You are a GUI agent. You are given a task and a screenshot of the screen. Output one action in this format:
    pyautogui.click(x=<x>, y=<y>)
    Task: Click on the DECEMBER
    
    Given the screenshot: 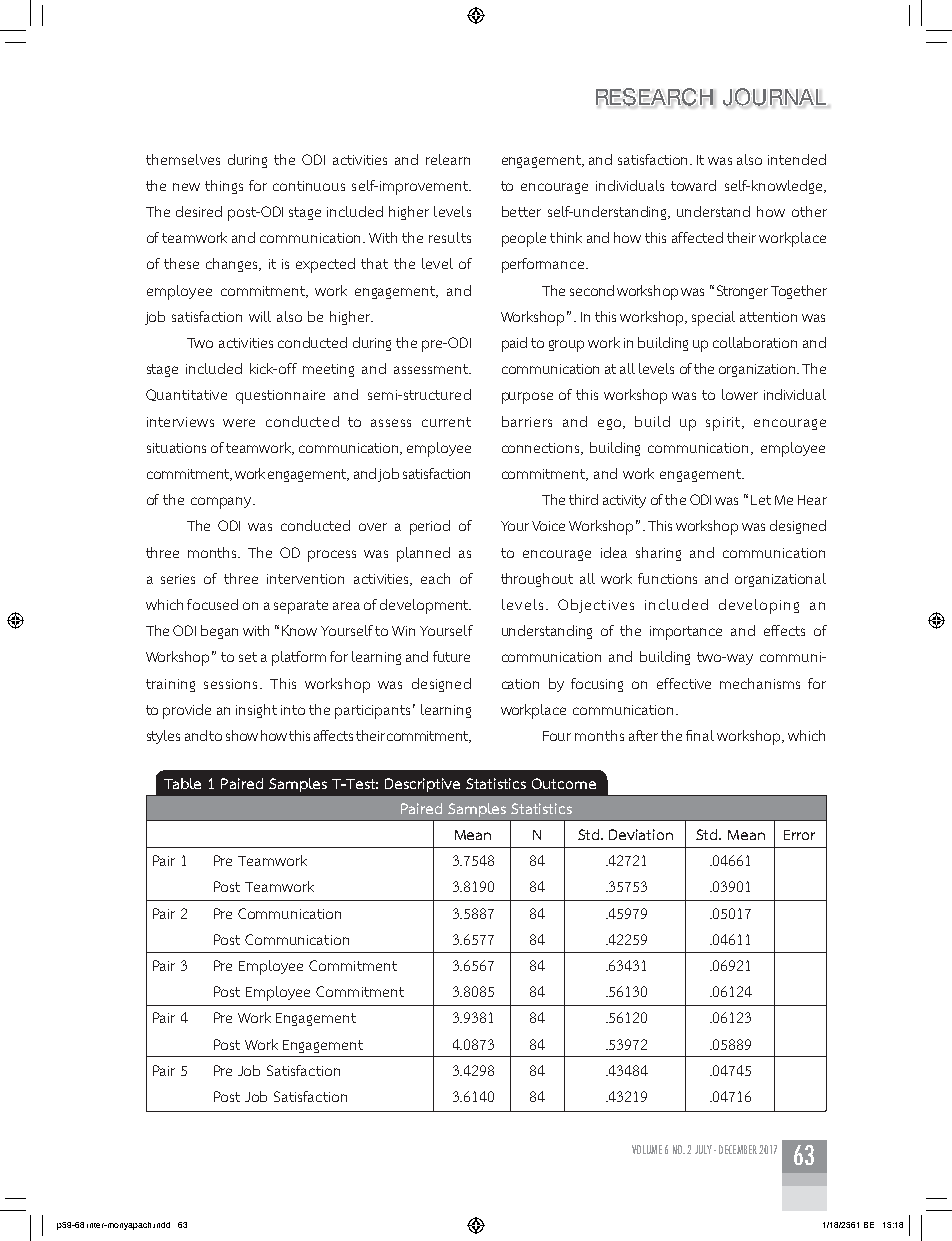 What is the action you would take?
    pyautogui.click(x=738, y=1149)
